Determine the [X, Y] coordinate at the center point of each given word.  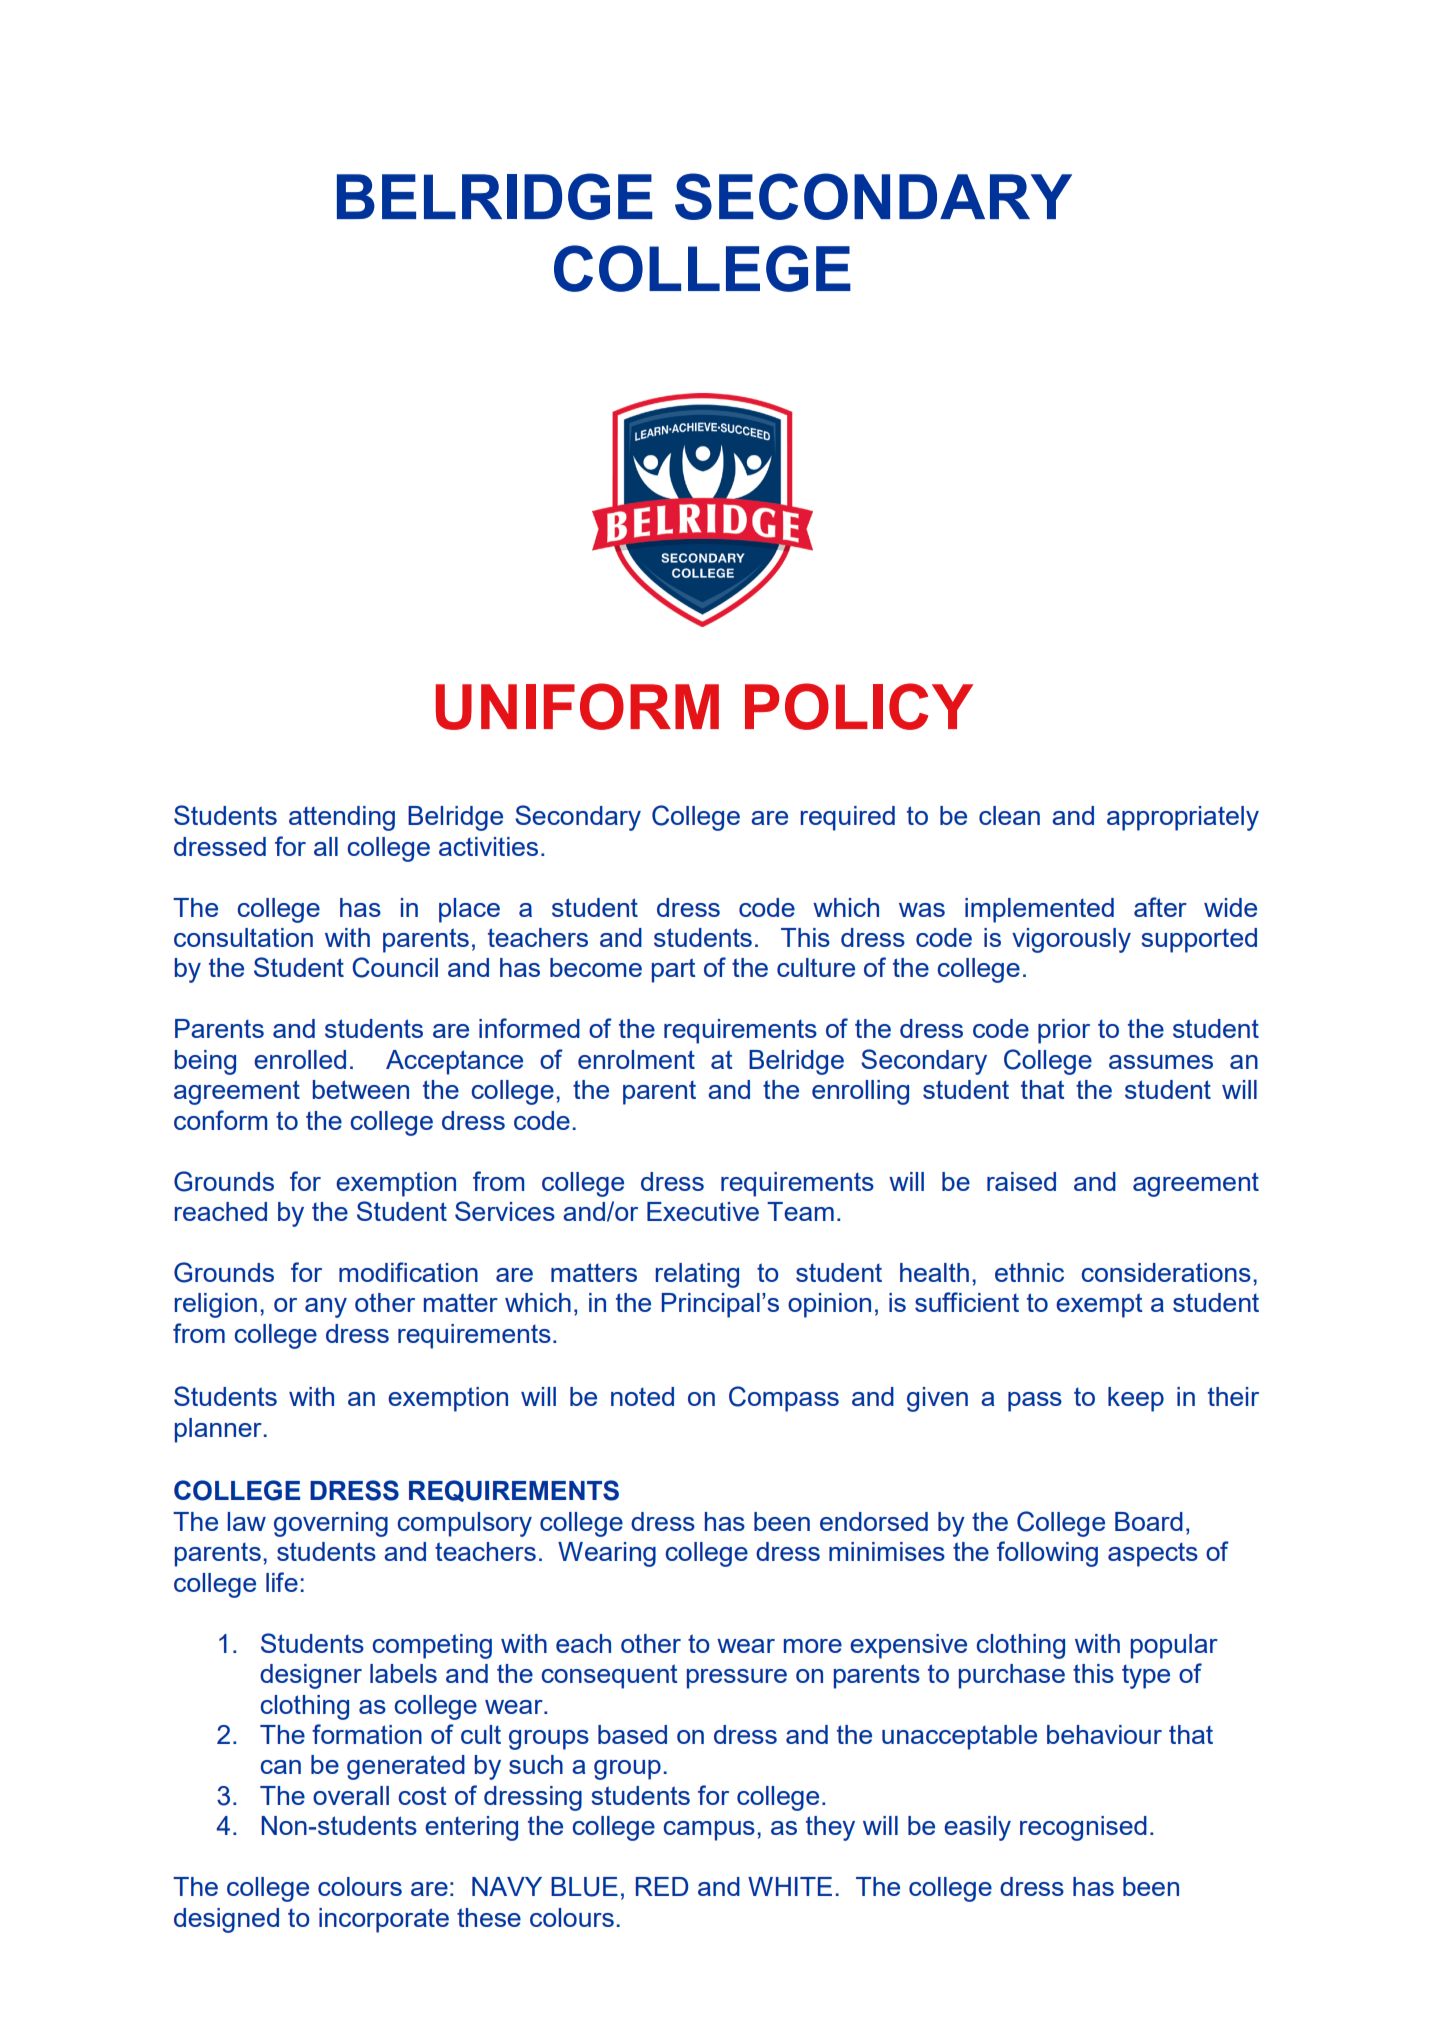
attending [342, 818]
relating [697, 1275]
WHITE [790, 1886]
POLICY [859, 706]
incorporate [384, 1920]
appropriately [1183, 818]
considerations [1166, 1272]
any [326, 1308]
